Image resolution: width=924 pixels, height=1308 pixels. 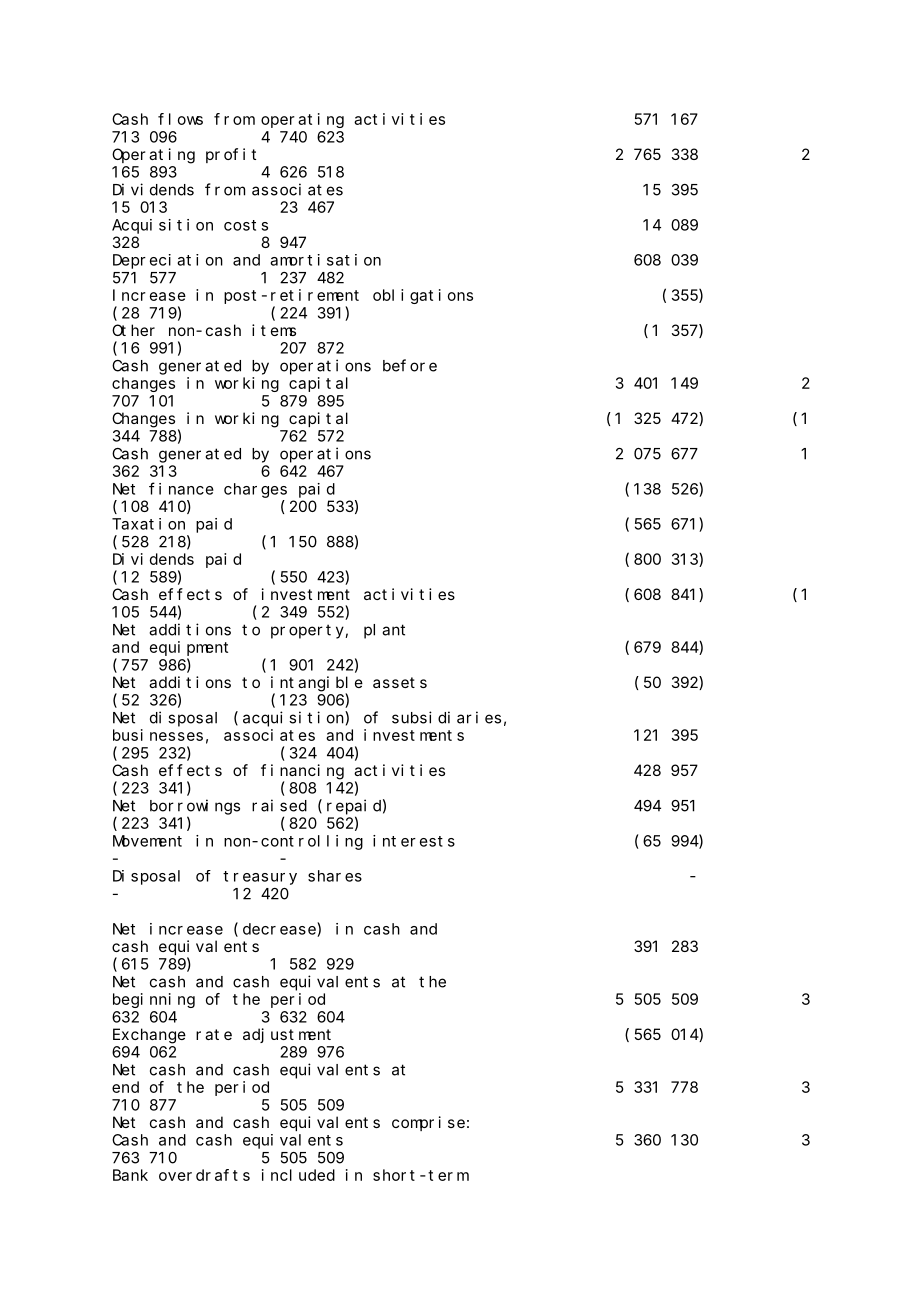 I want to click on Movement, so click(x=147, y=841).
